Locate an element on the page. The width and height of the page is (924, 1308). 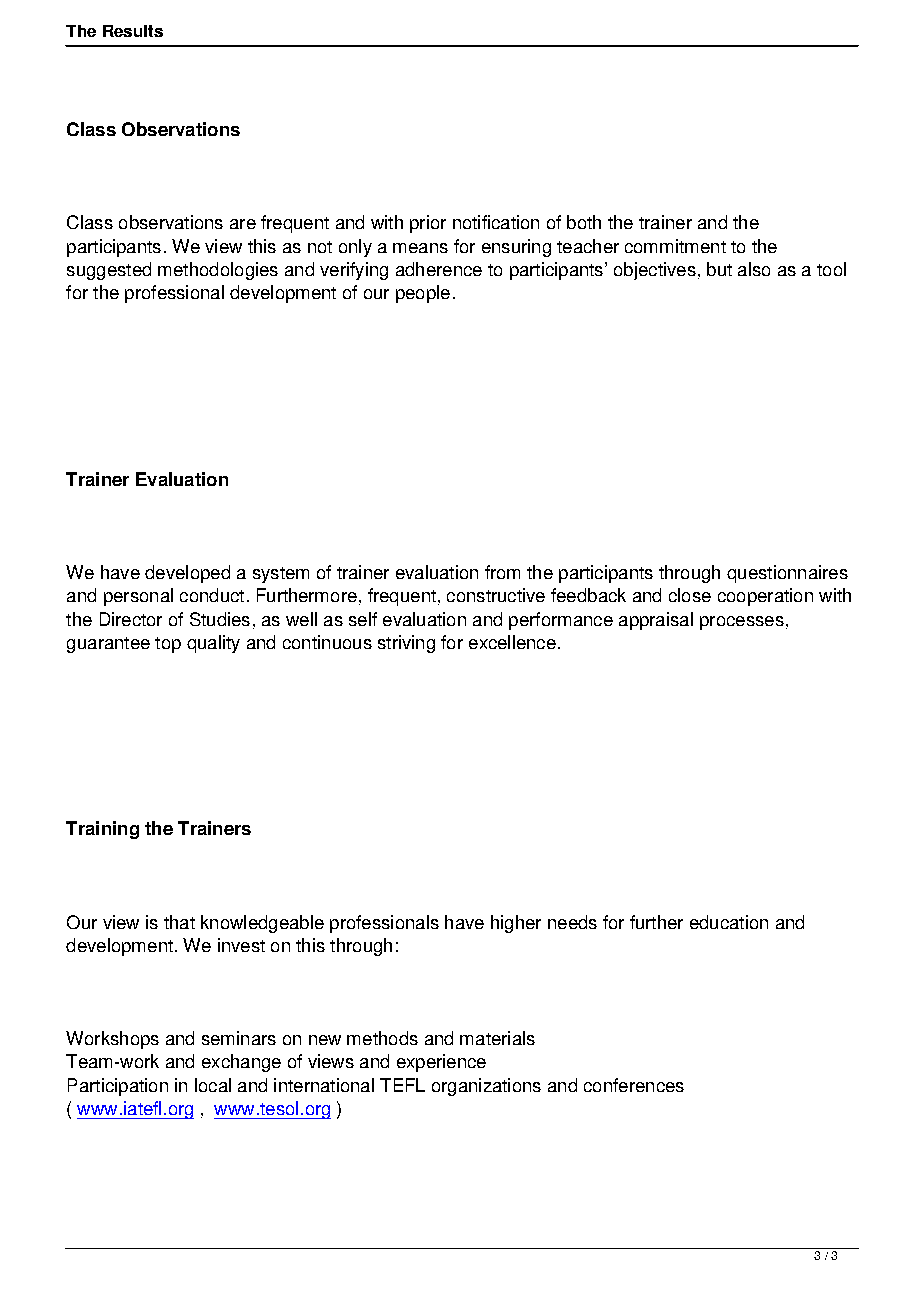
local is located at coordinates (213, 1085).
